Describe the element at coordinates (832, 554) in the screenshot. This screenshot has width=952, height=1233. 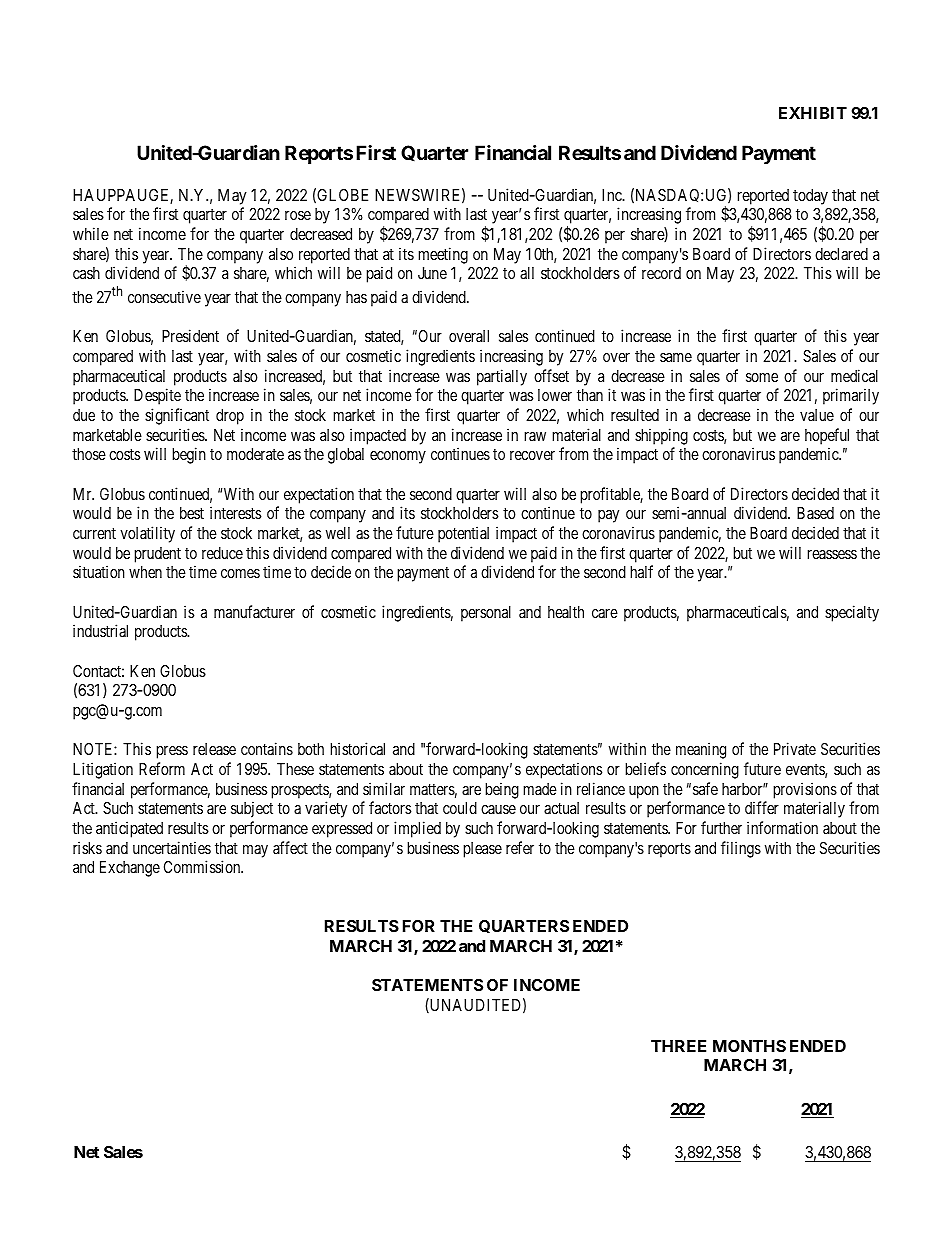
I see `reassess` at that location.
